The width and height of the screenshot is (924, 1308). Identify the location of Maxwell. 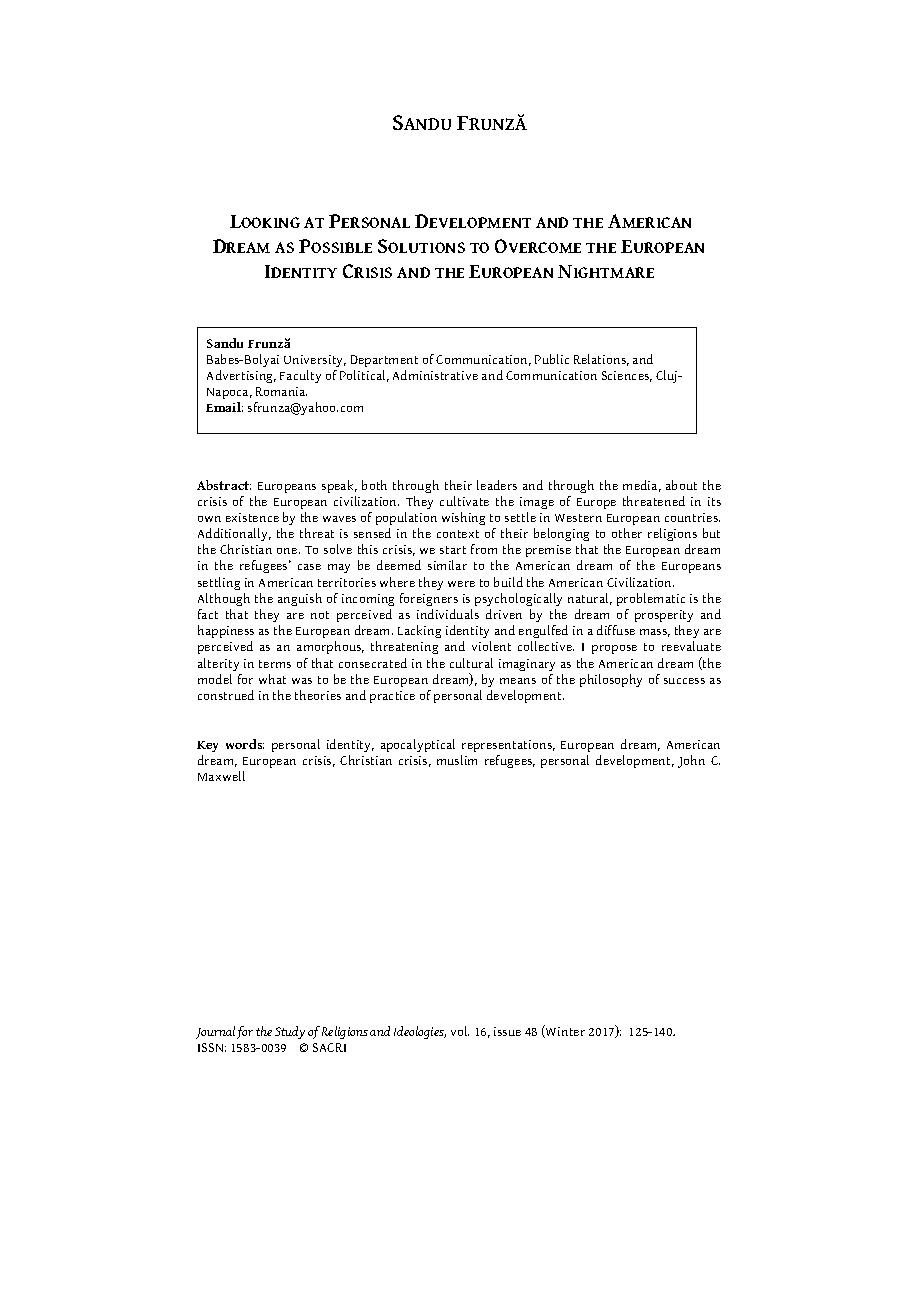
(221, 776).
